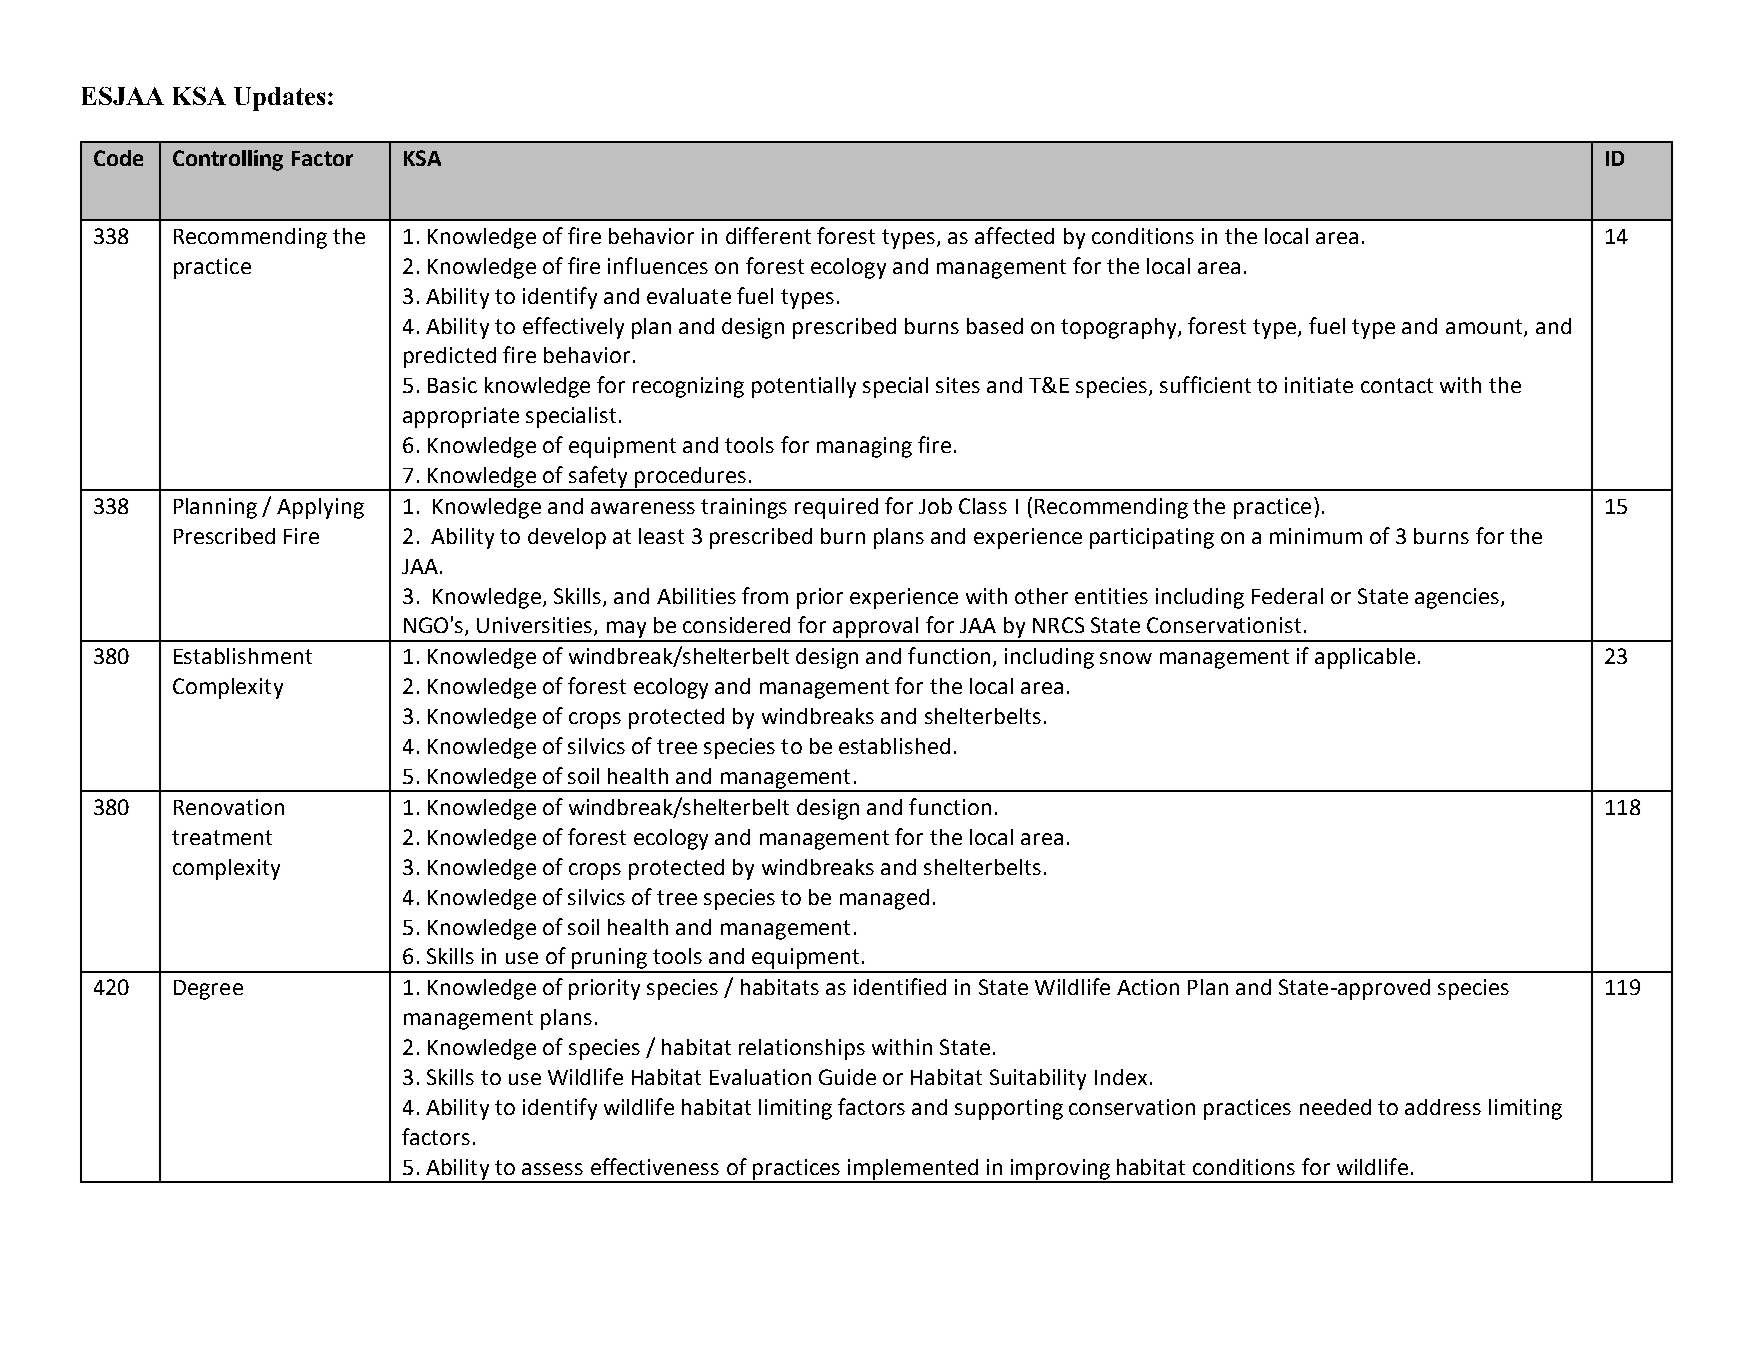 The width and height of the screenshot is (1762, 1362). I want to click on affected, so click(1014, 235).
